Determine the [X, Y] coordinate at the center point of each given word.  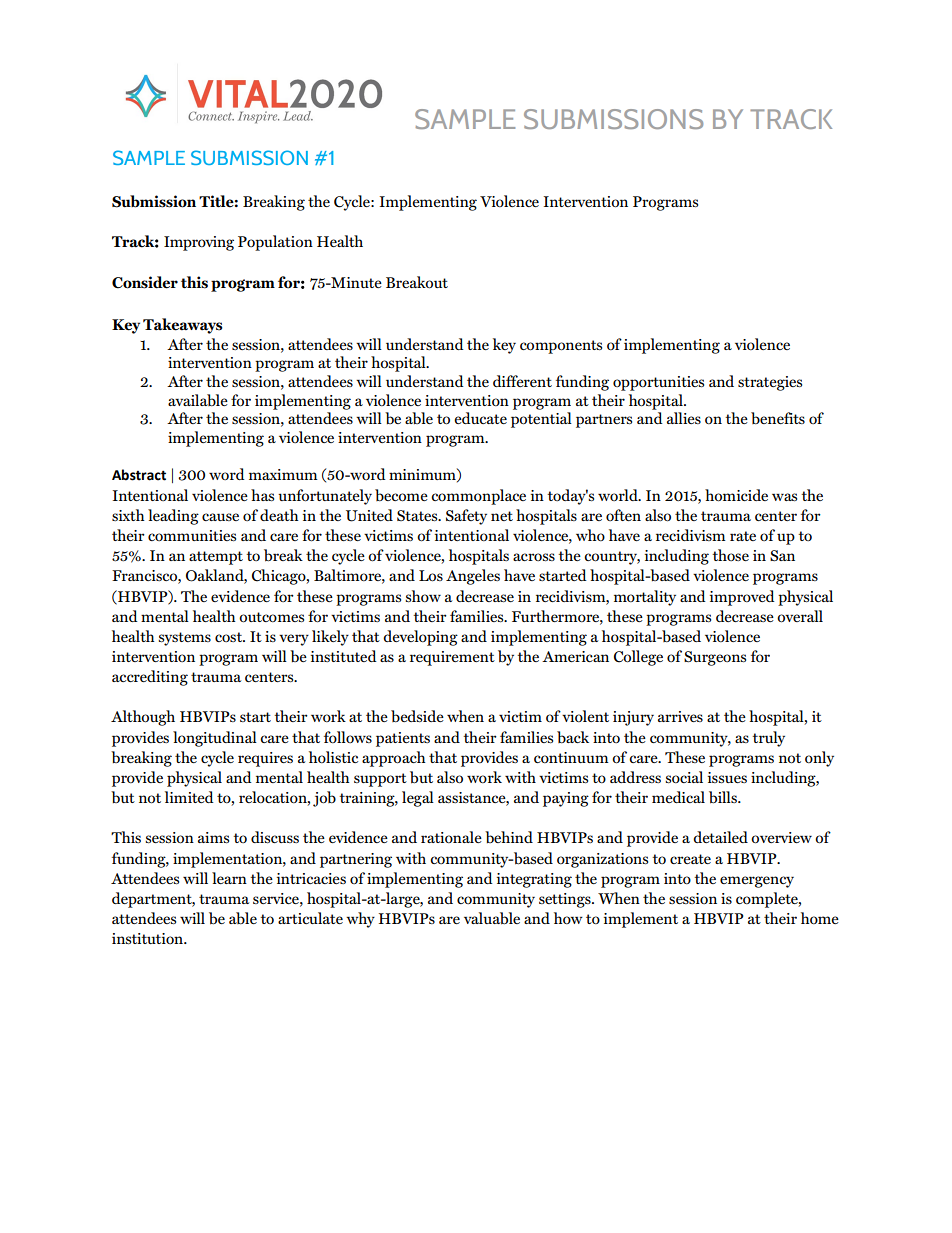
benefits [778, 418]
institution [149, 938]
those [730, 555]
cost [229, 637]
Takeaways [182, 326]
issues [727, 777]
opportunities [658, 383]
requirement [452, 658]
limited [189, 797]
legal [418, 799]
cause [220, 517]
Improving [199, 243]
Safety [466, 517]
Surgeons [715, 658]
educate [480, 418]
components [561, 347]
